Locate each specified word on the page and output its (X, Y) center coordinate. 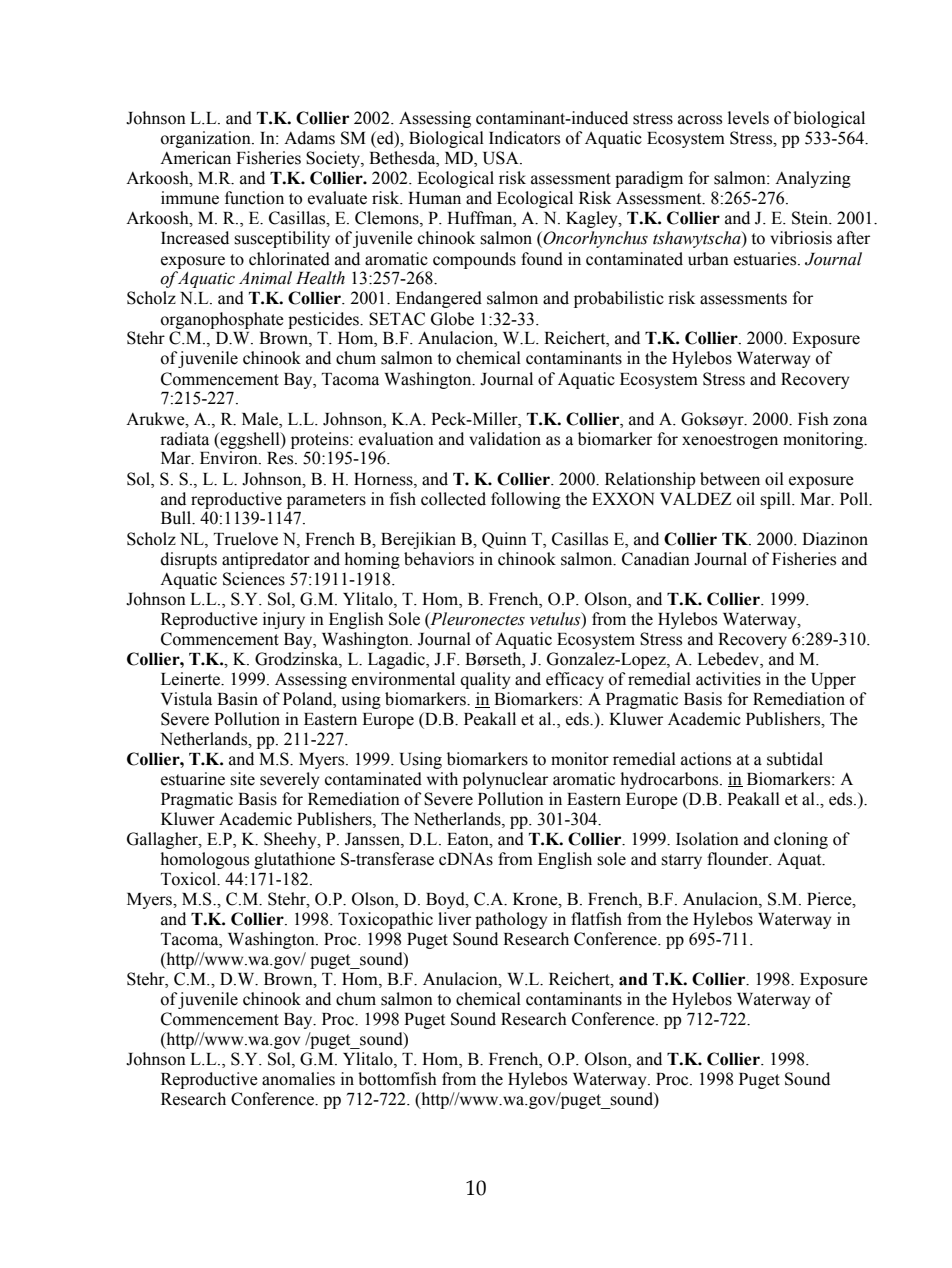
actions (706, 759)
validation (505, 439)
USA (502, 158)
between (730, 479)
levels (748, 118)
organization (207, 139)
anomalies (298, 1079)
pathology (511, 920)
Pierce (830, 899)
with (442, 779)
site (242, 779)
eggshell (250, 440)
